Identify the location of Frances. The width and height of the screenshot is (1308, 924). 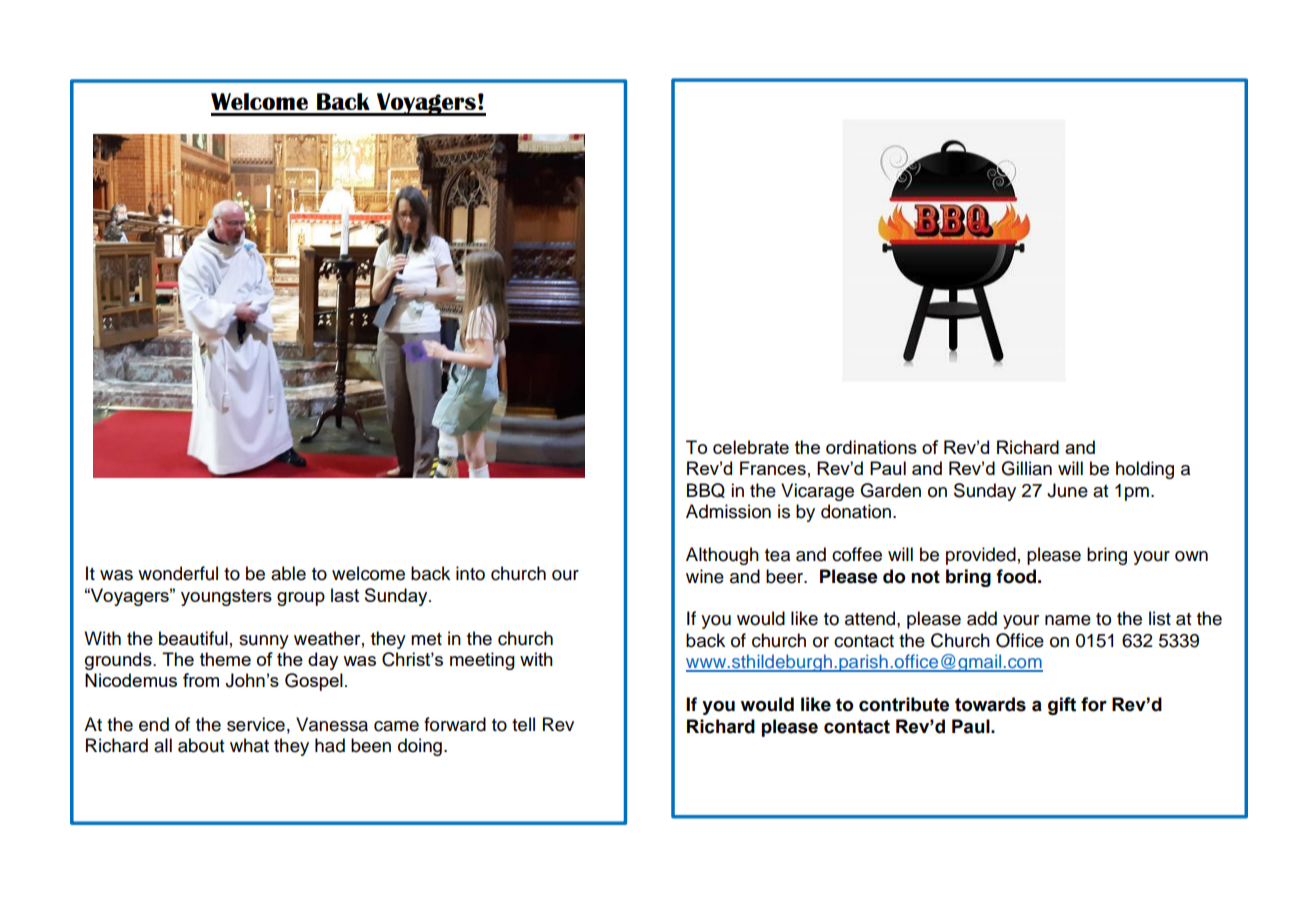
(773, 468).
